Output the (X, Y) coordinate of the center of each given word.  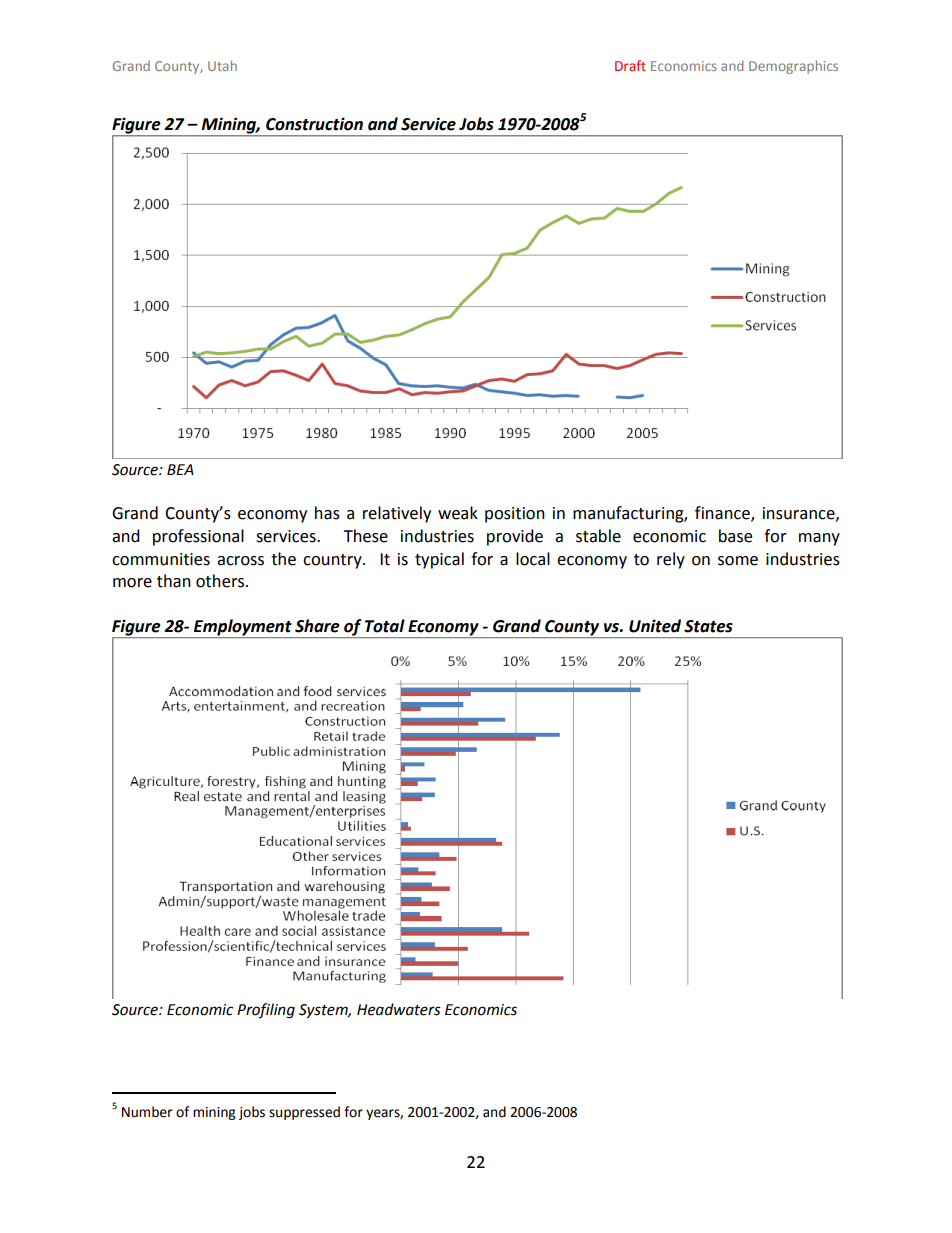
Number (147, 1112)
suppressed (304, 1113)
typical (439, 560)
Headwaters (399, 1009)
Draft (630, 65)
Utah (222, 65)
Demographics (793, 67)
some (738, 561)
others (221, 581)
